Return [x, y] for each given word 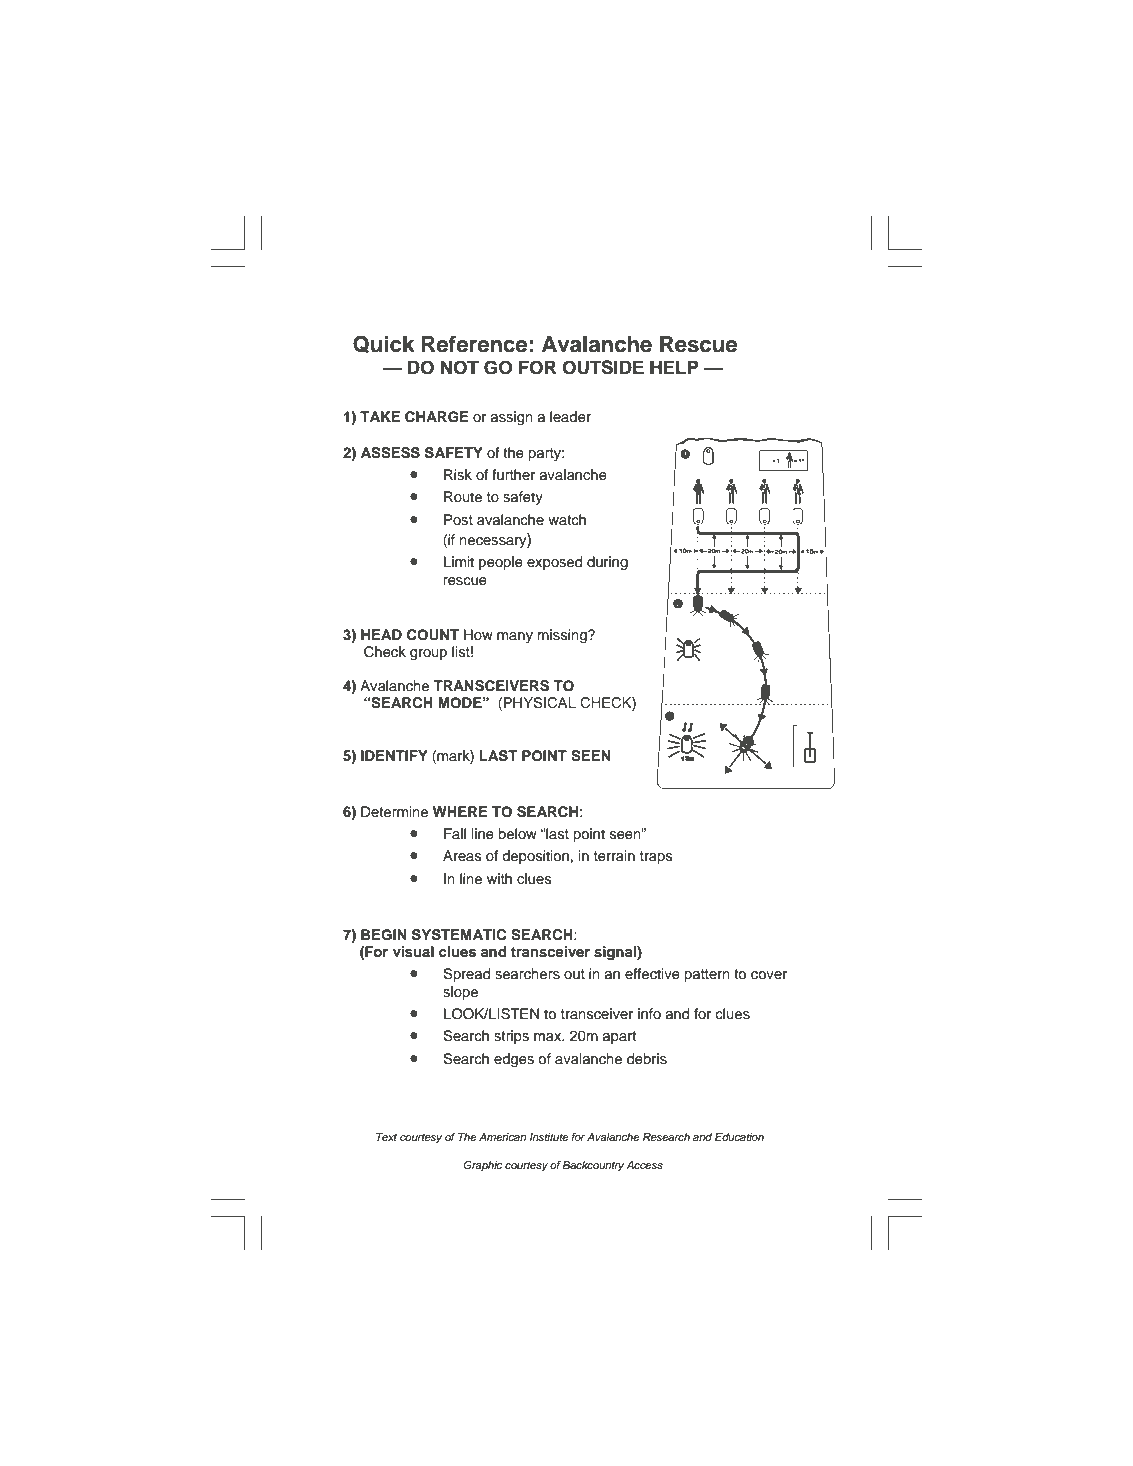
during [607, 563]
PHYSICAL [540, 703]
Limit [459, 561]
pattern [707, 975]
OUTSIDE [603, 367]
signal [616, 953]
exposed [554, 563]
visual [413, 952]
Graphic [483, 1166]
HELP [674, 367]
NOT [460, 367]
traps [656, 857]
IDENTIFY [394, 755]
